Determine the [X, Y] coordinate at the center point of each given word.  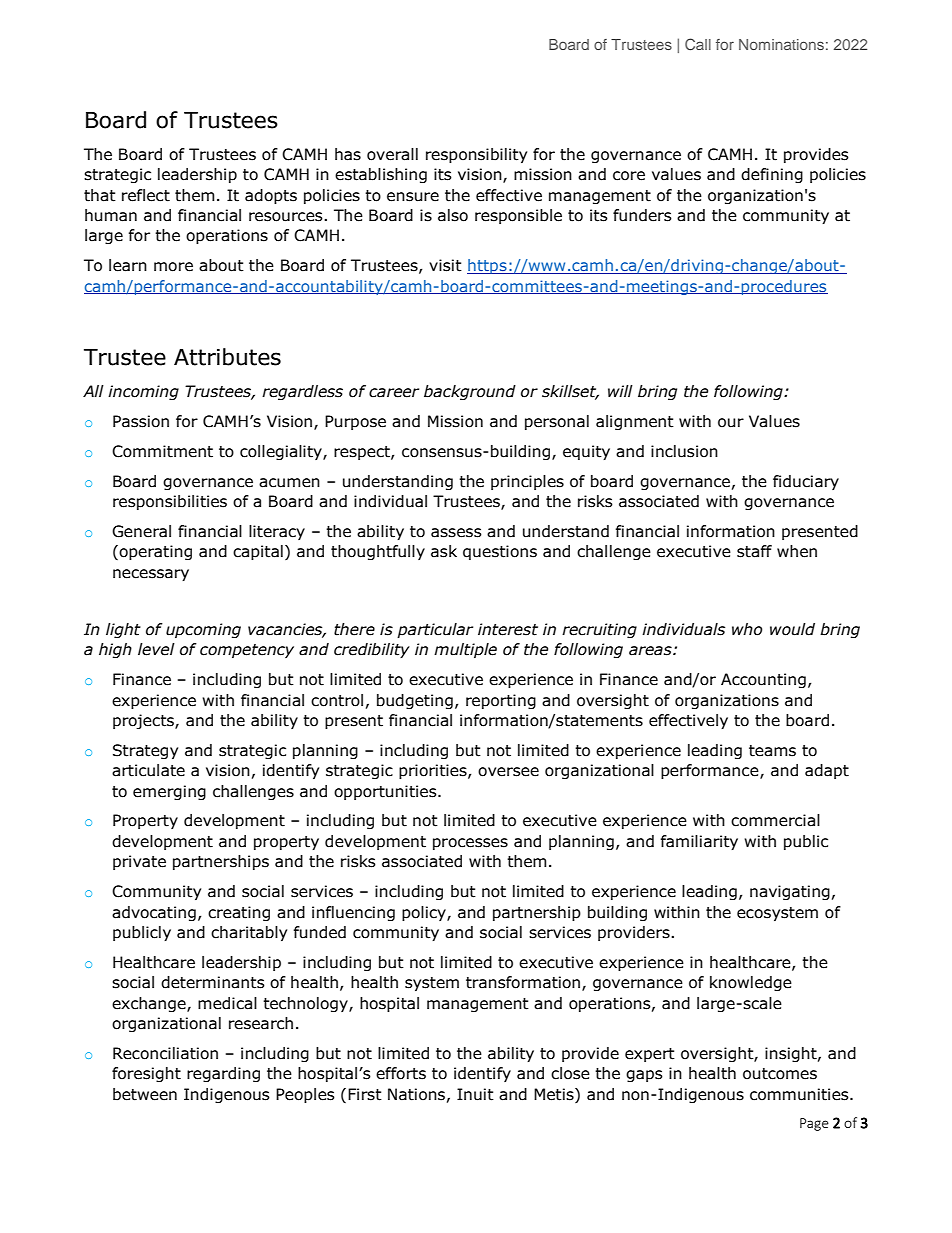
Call [698, 44]
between [145, 1094]
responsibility [476, 155]
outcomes [780, 1074]
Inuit [475, 1094]
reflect [146, 195]
